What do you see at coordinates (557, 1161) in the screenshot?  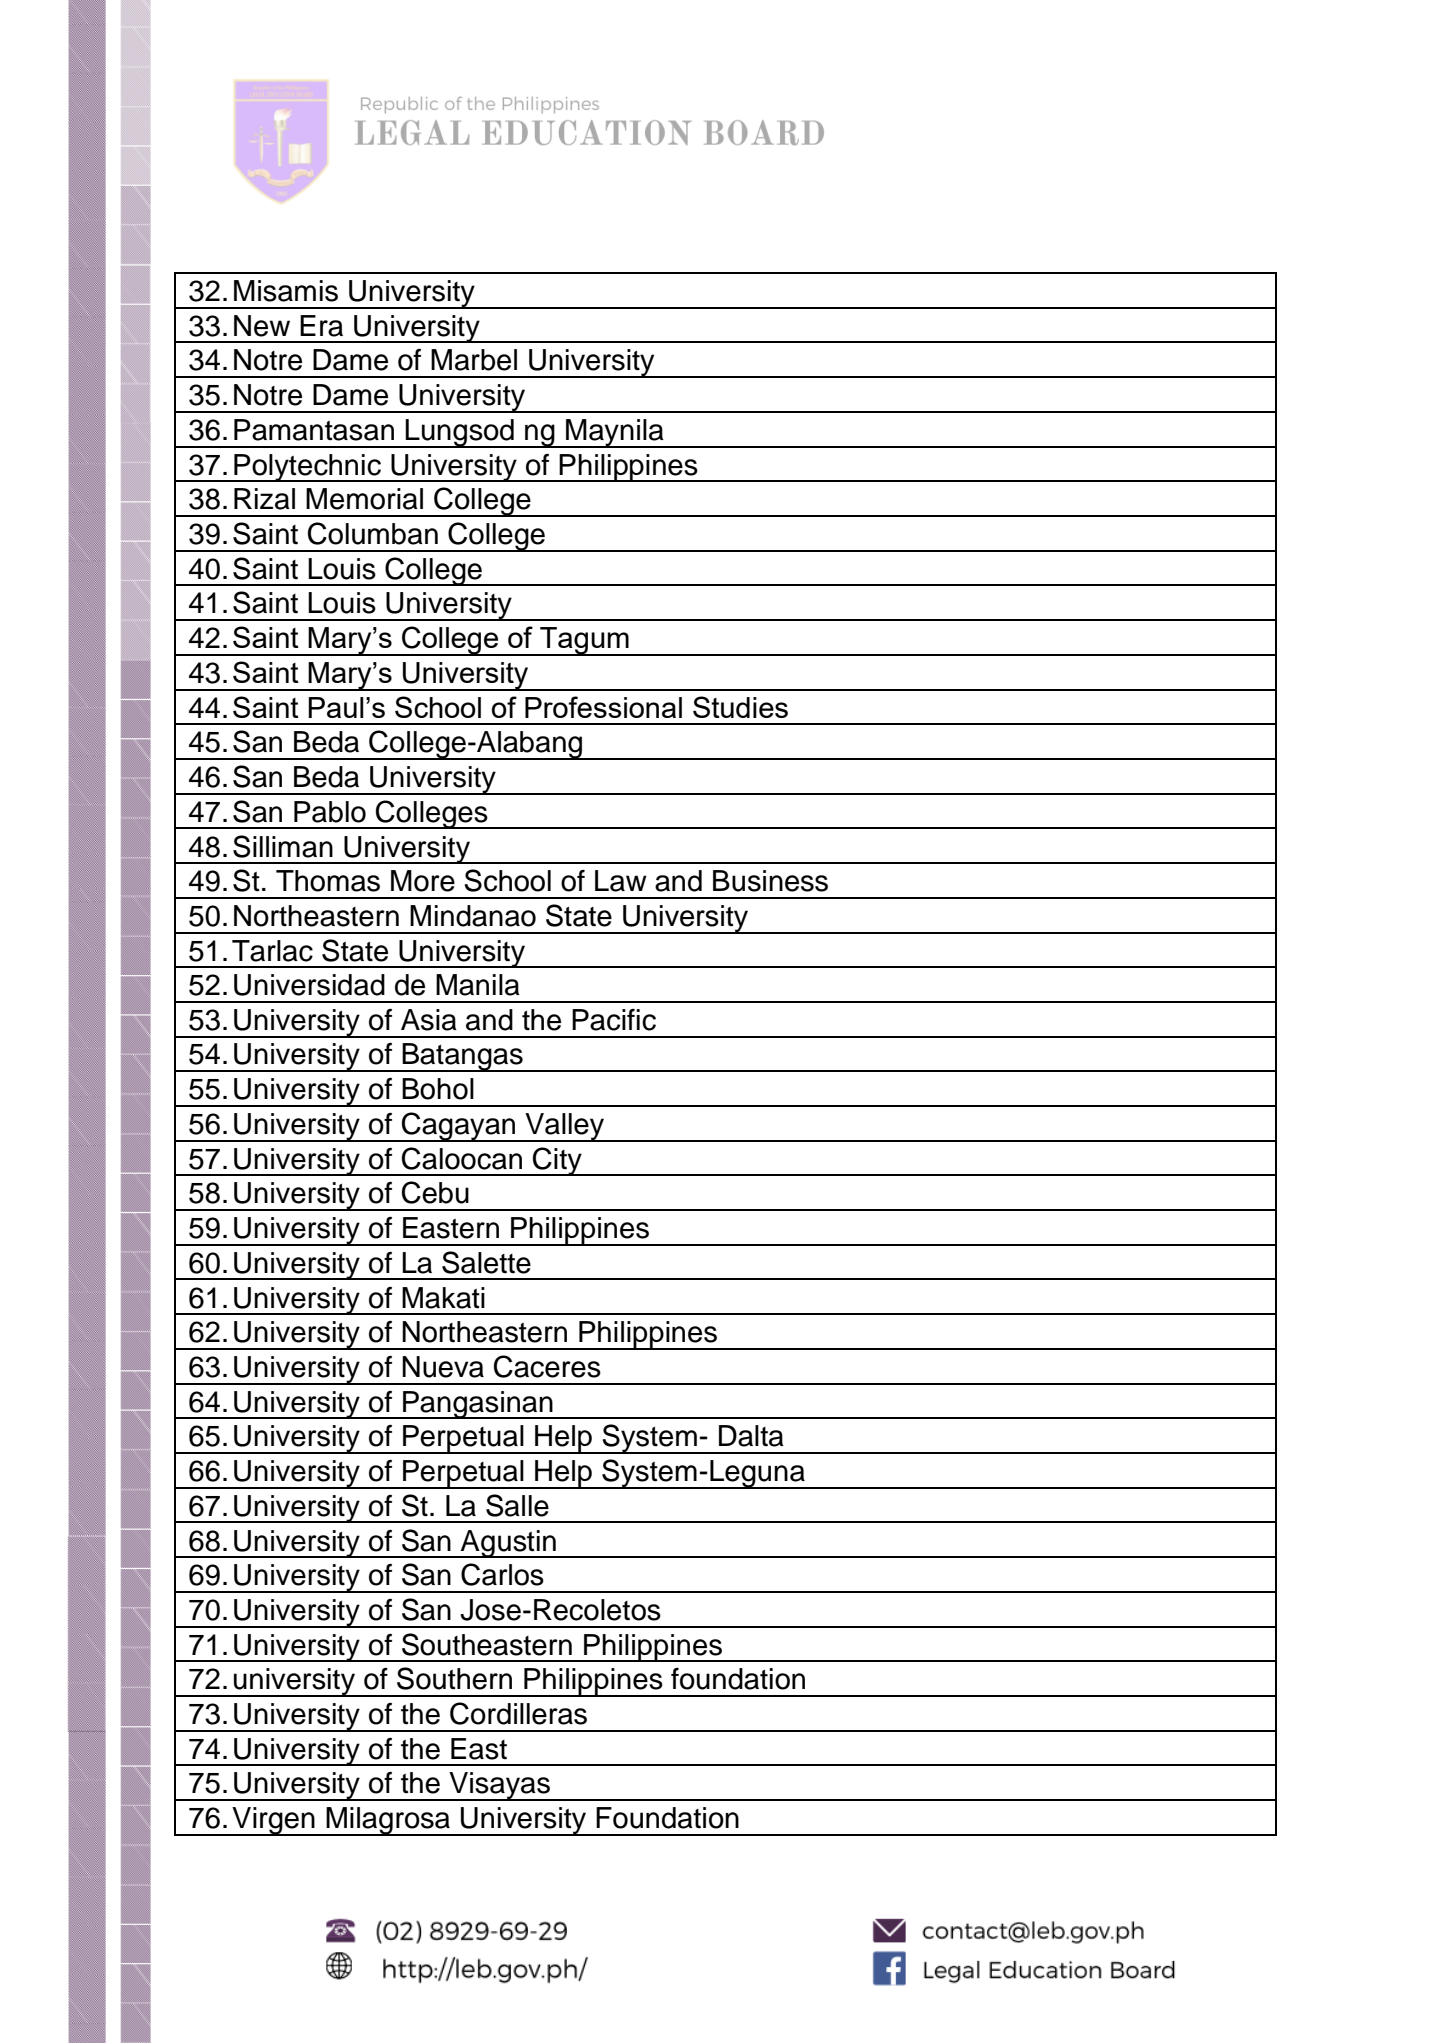 I see `City` at bounding box center [557, 1161].
